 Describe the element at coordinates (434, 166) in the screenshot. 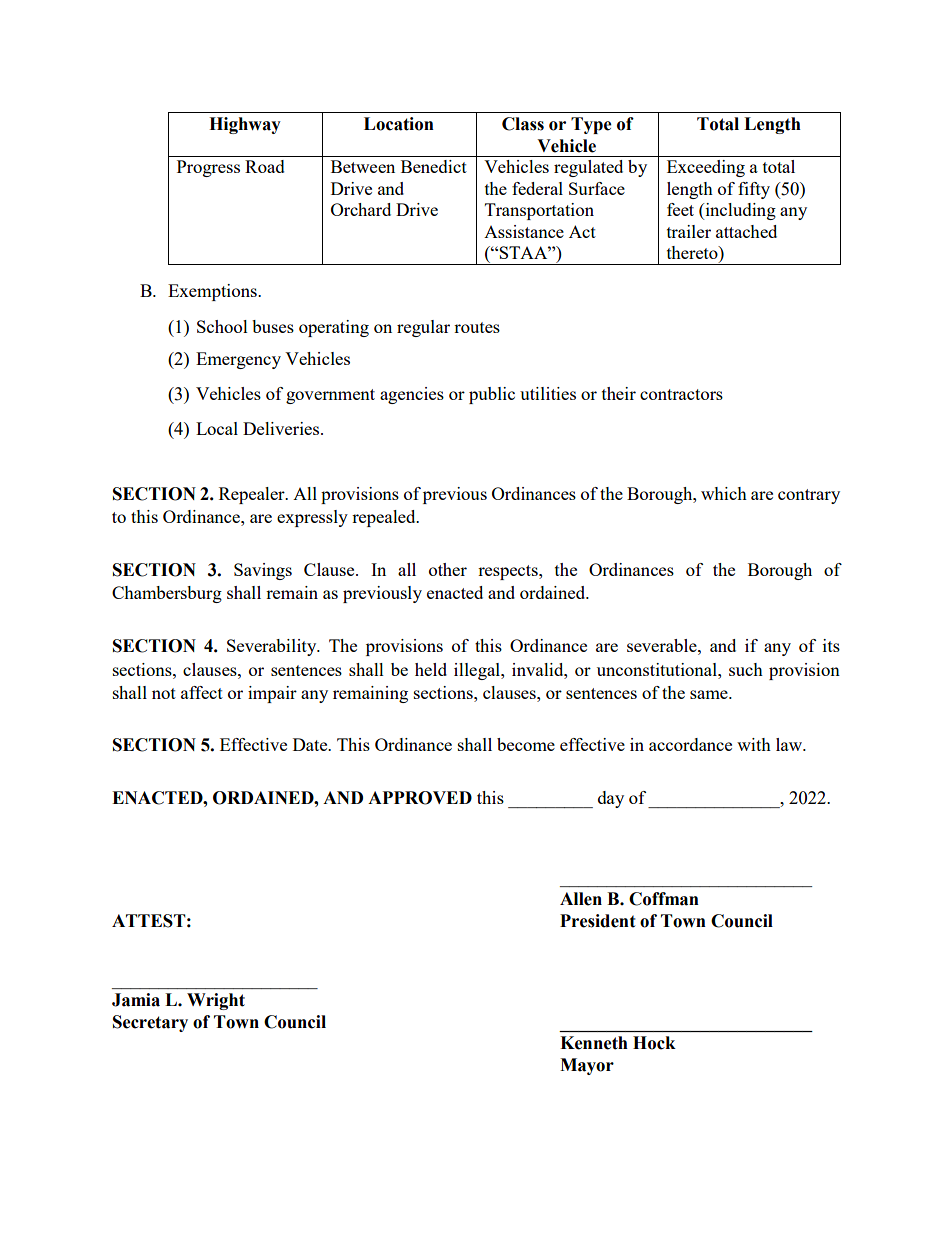

I see `Benedict` at that location.
